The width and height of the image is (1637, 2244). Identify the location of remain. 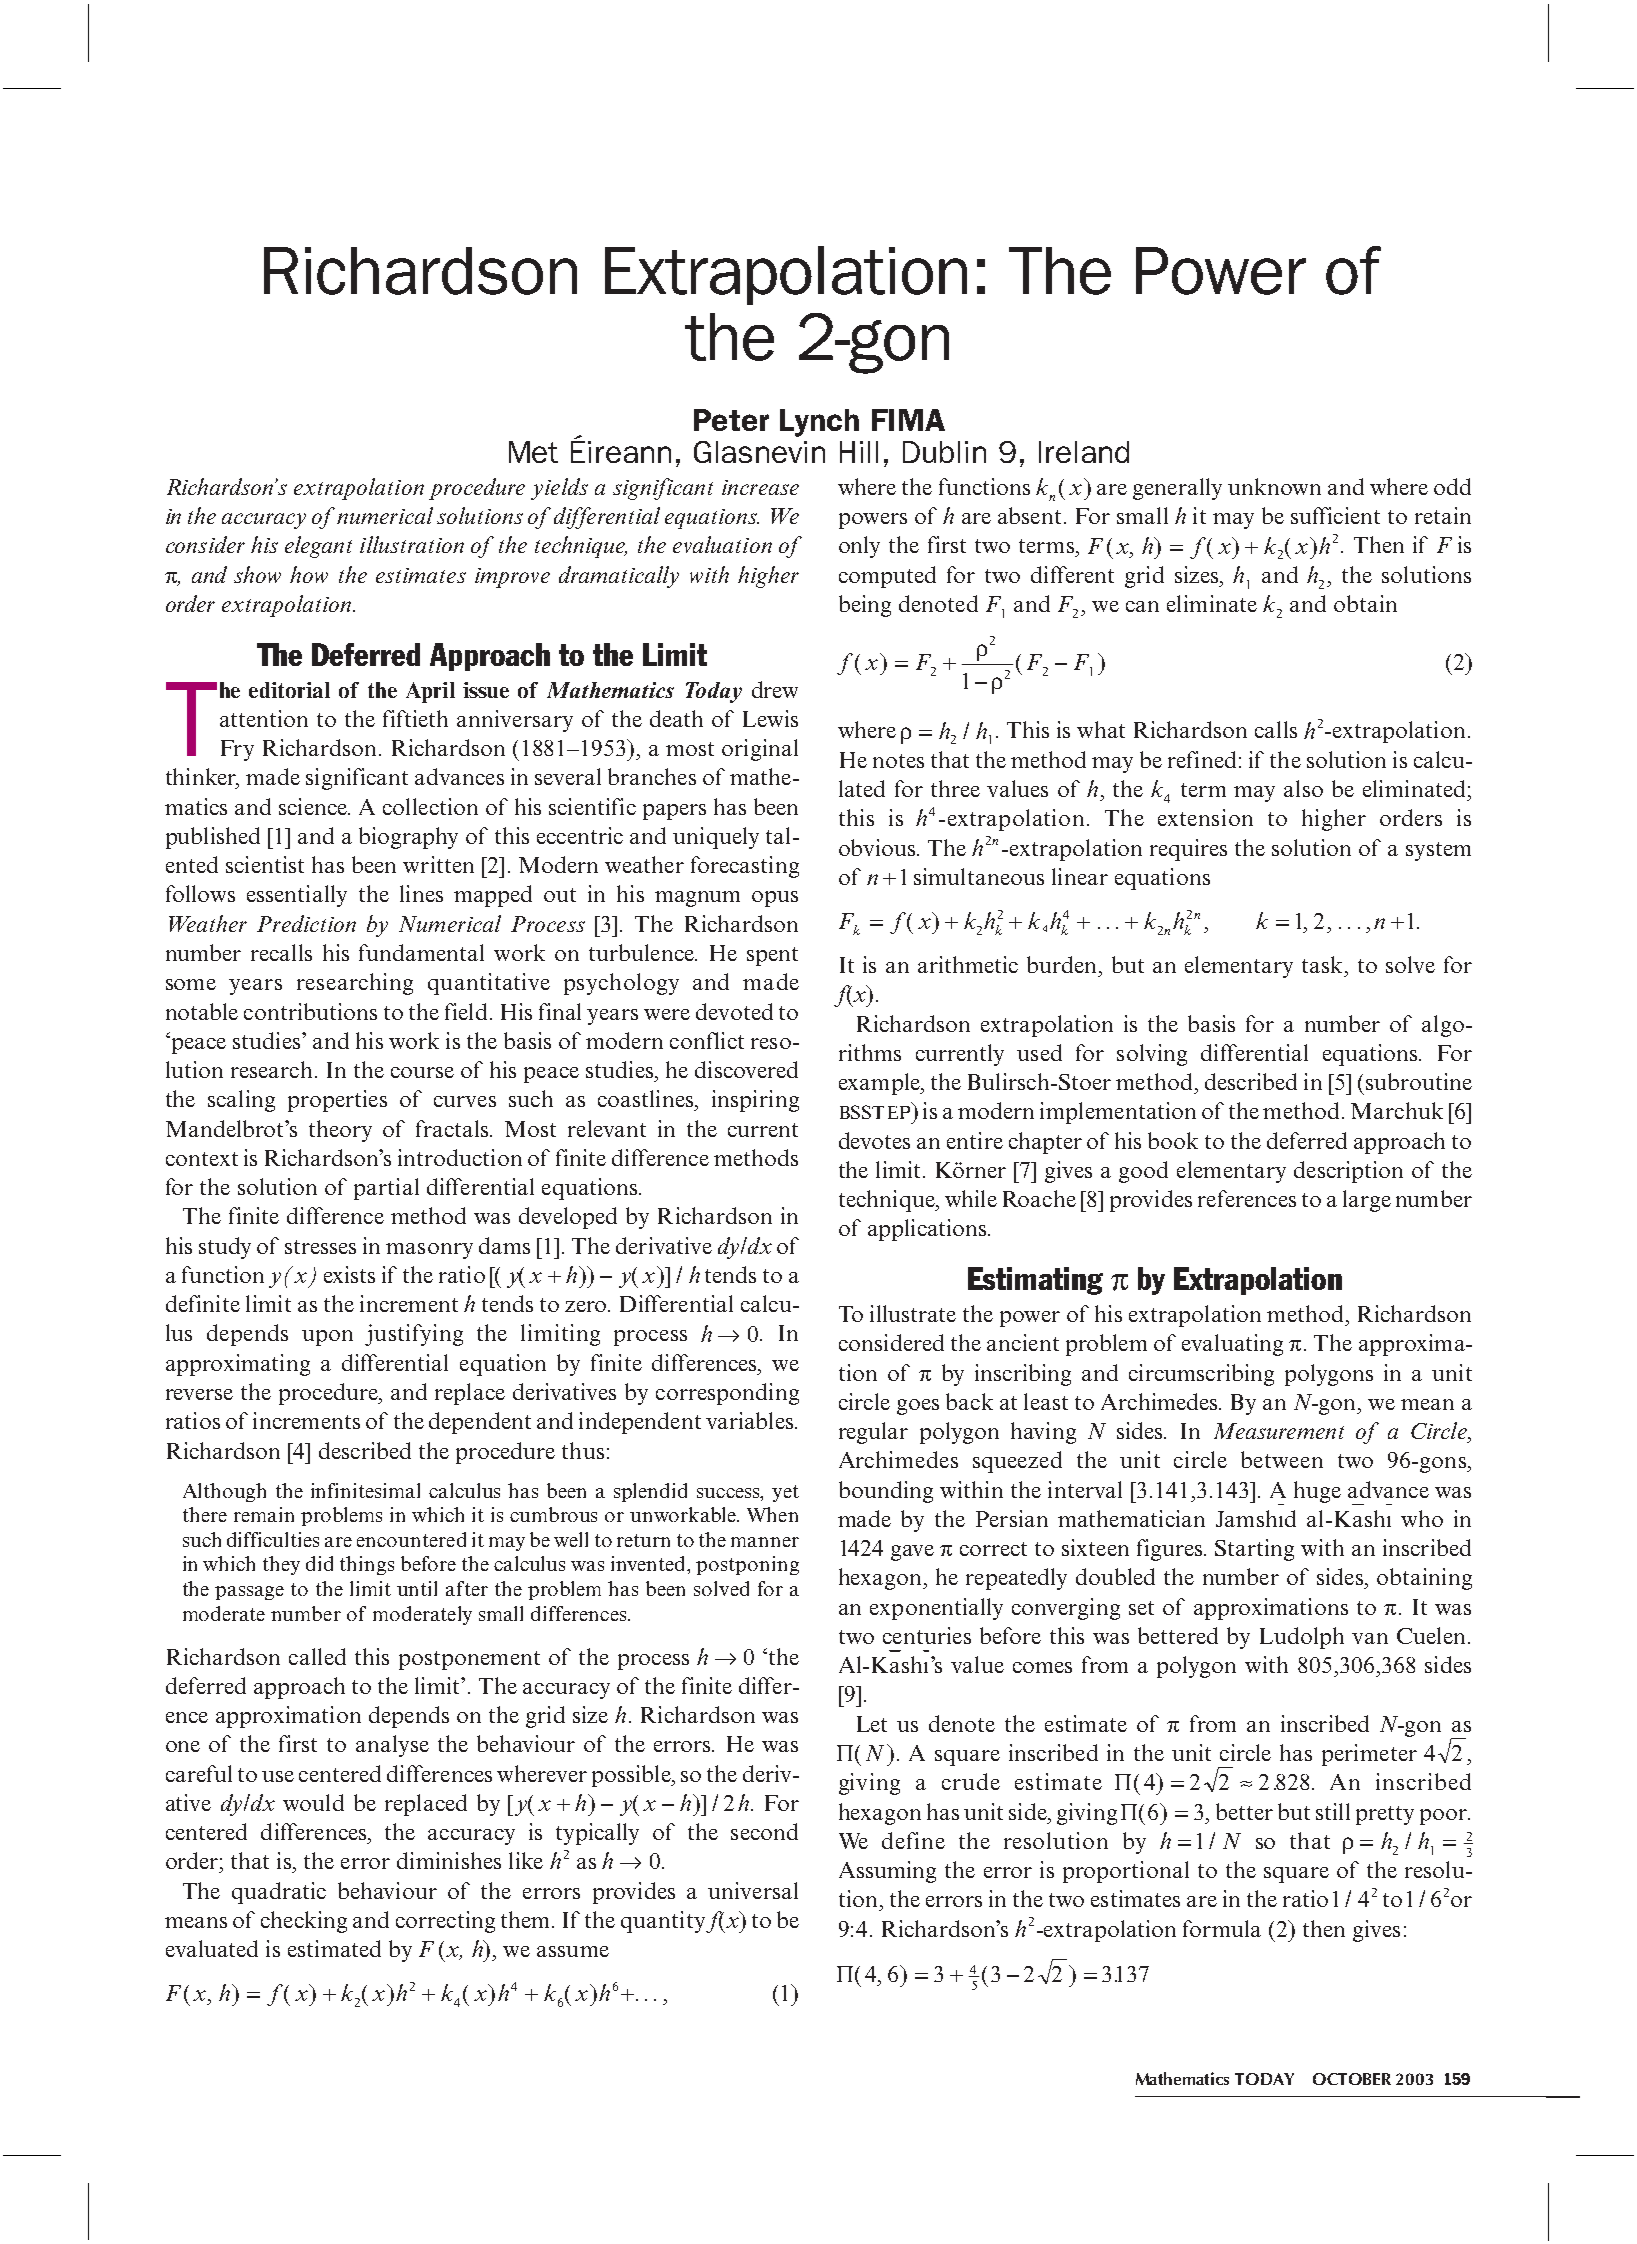
(264, 1514).
